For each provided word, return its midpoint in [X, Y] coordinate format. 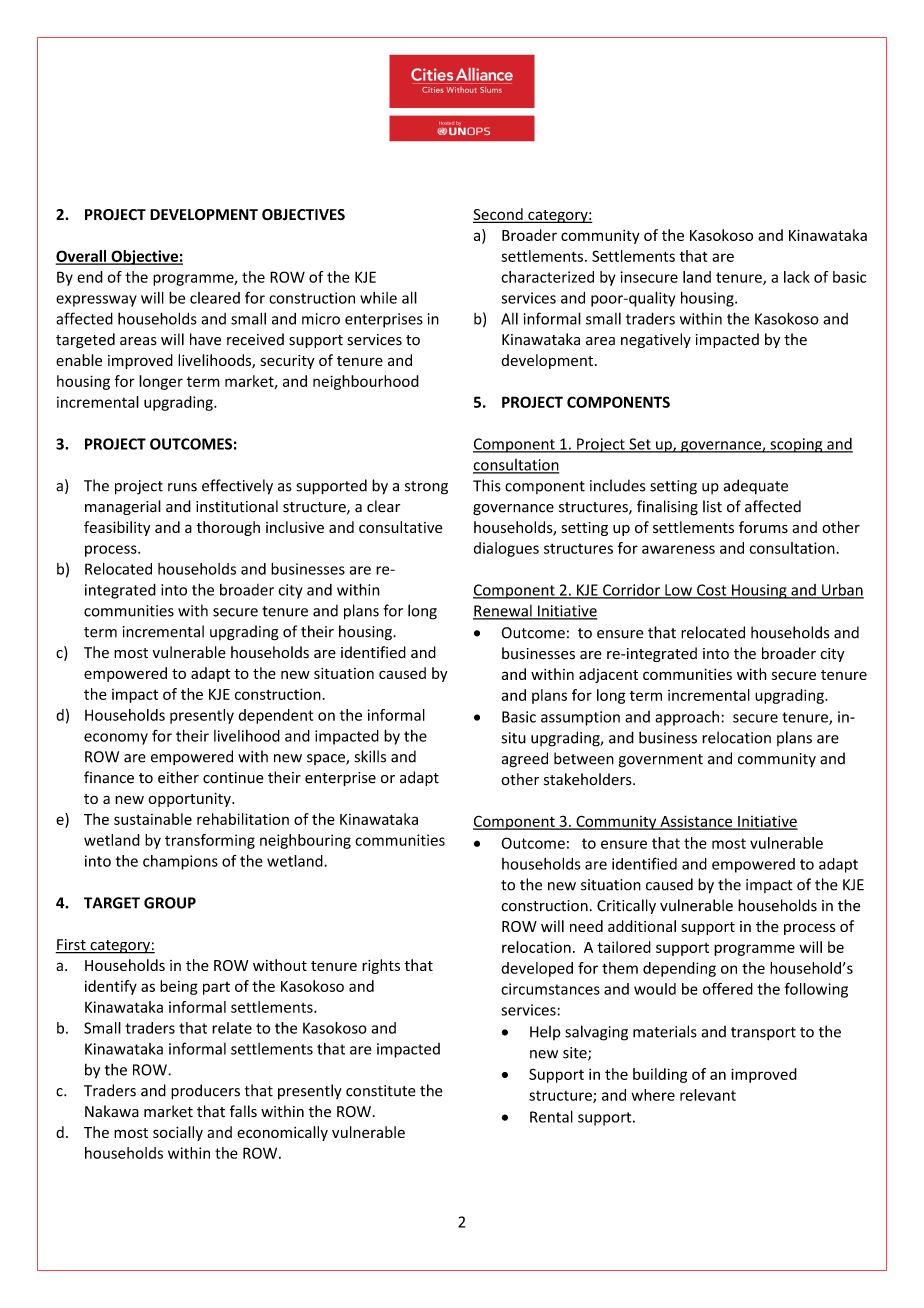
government [661, 761]
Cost [712, 591]
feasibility [117, 528]
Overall [82, 257]
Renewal [503, 612]
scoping [796, 445]
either [178, 777]
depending [679, 969]
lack [797, 277]
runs [182, 487]
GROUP [170, 903]
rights [381, 966]
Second [499, 215]
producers [205, 1092]
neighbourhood [366, 382]
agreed [525, 760]
